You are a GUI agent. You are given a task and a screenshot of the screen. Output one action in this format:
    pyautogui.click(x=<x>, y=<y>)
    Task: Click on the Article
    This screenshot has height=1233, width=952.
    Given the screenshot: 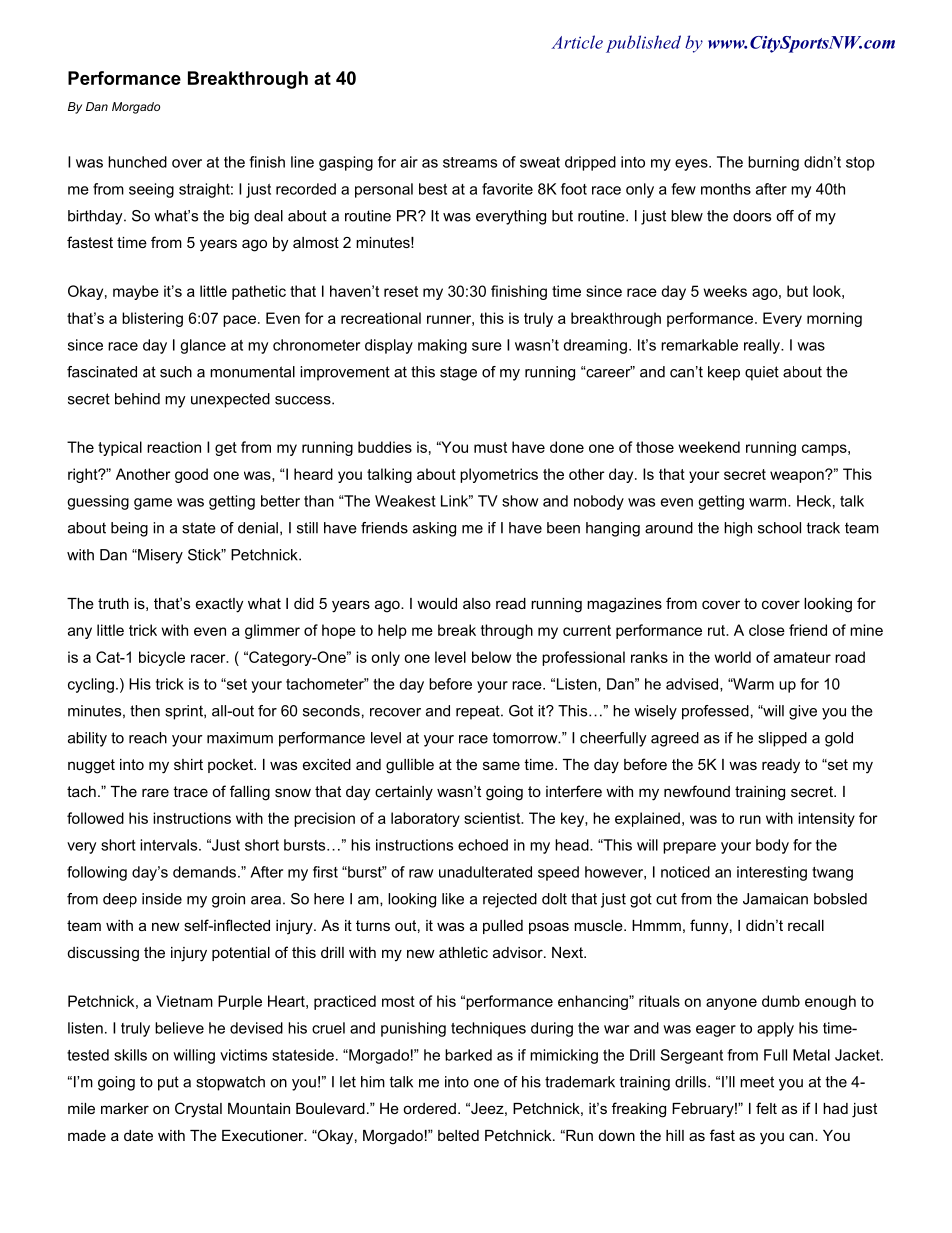 What is the action you would take?
    pyautogui.click(x=577, y=42)
